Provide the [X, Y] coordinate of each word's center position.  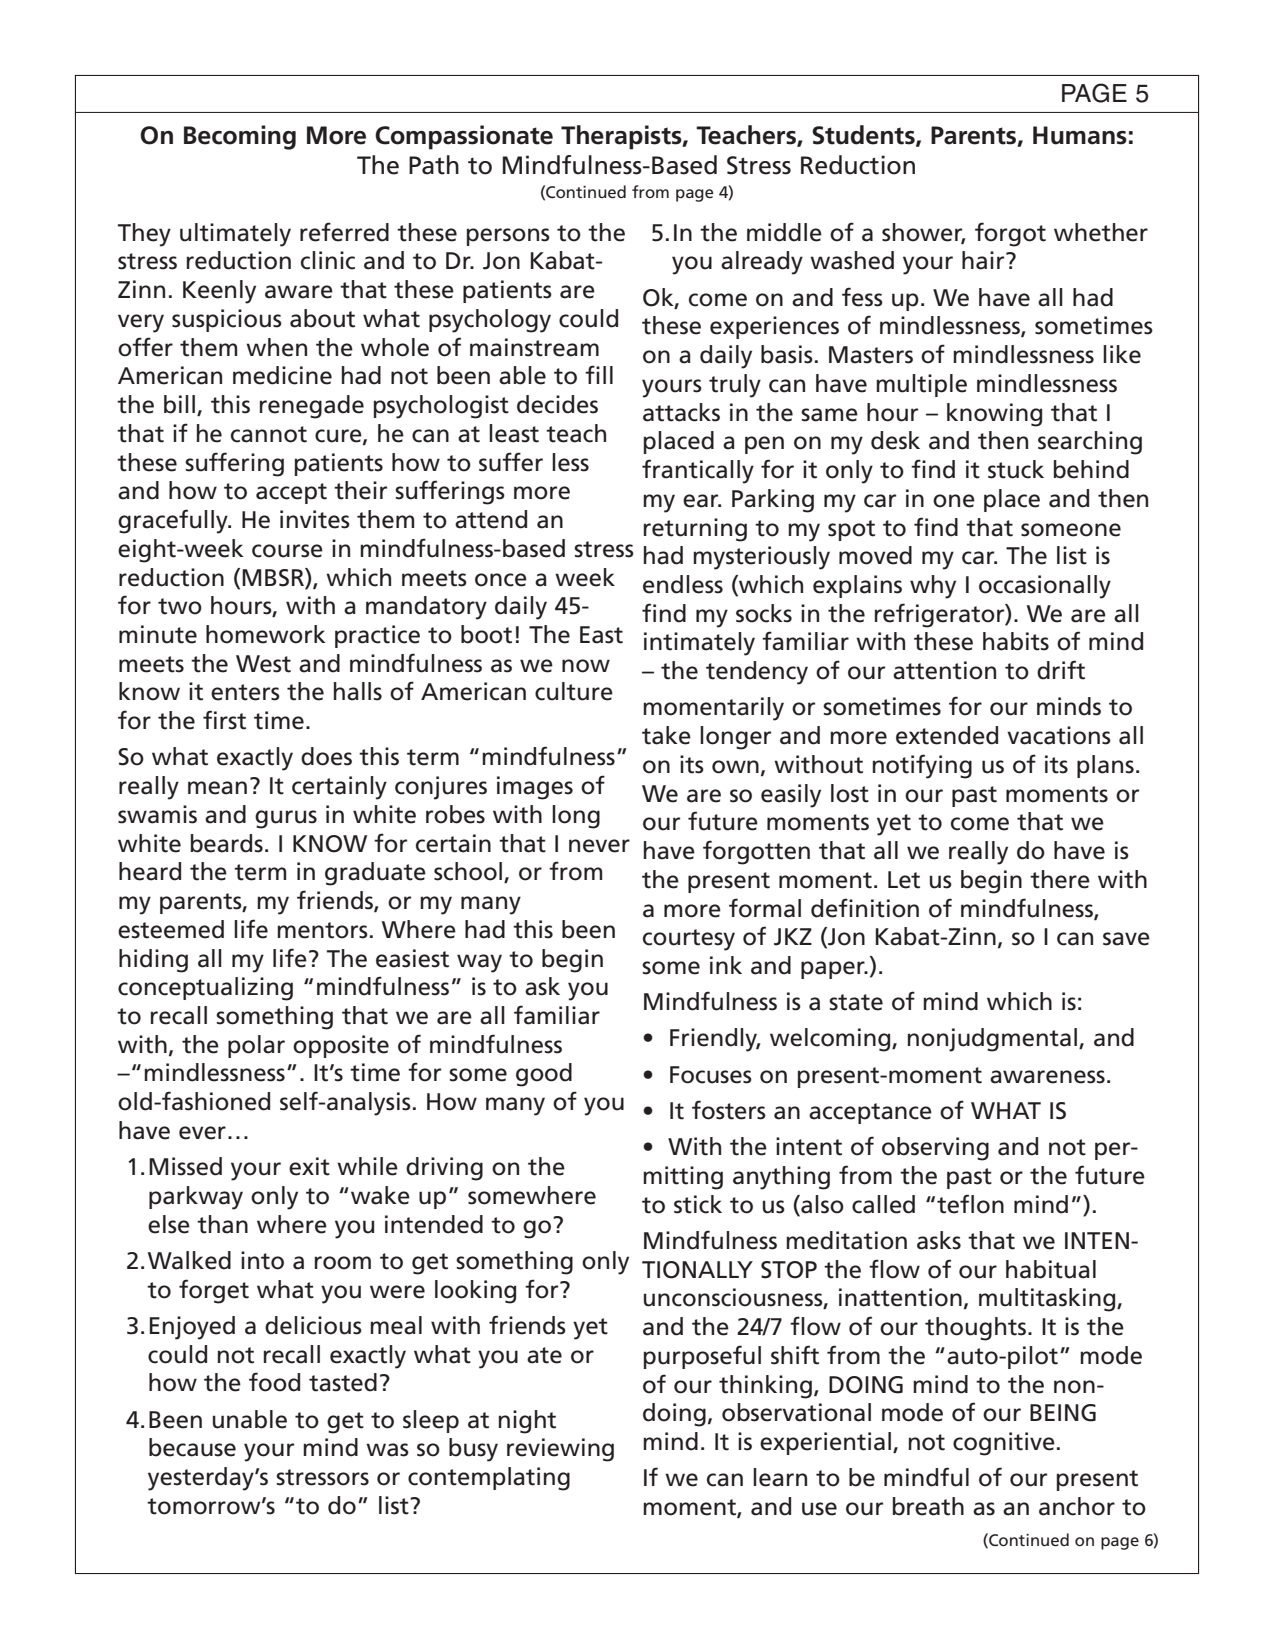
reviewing [560, 1450]
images [535, 788]
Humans [1080, 135]
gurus [286, 819]
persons [508, 237]
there [1060, 879]
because [192, 1447]
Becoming [240, 137]
